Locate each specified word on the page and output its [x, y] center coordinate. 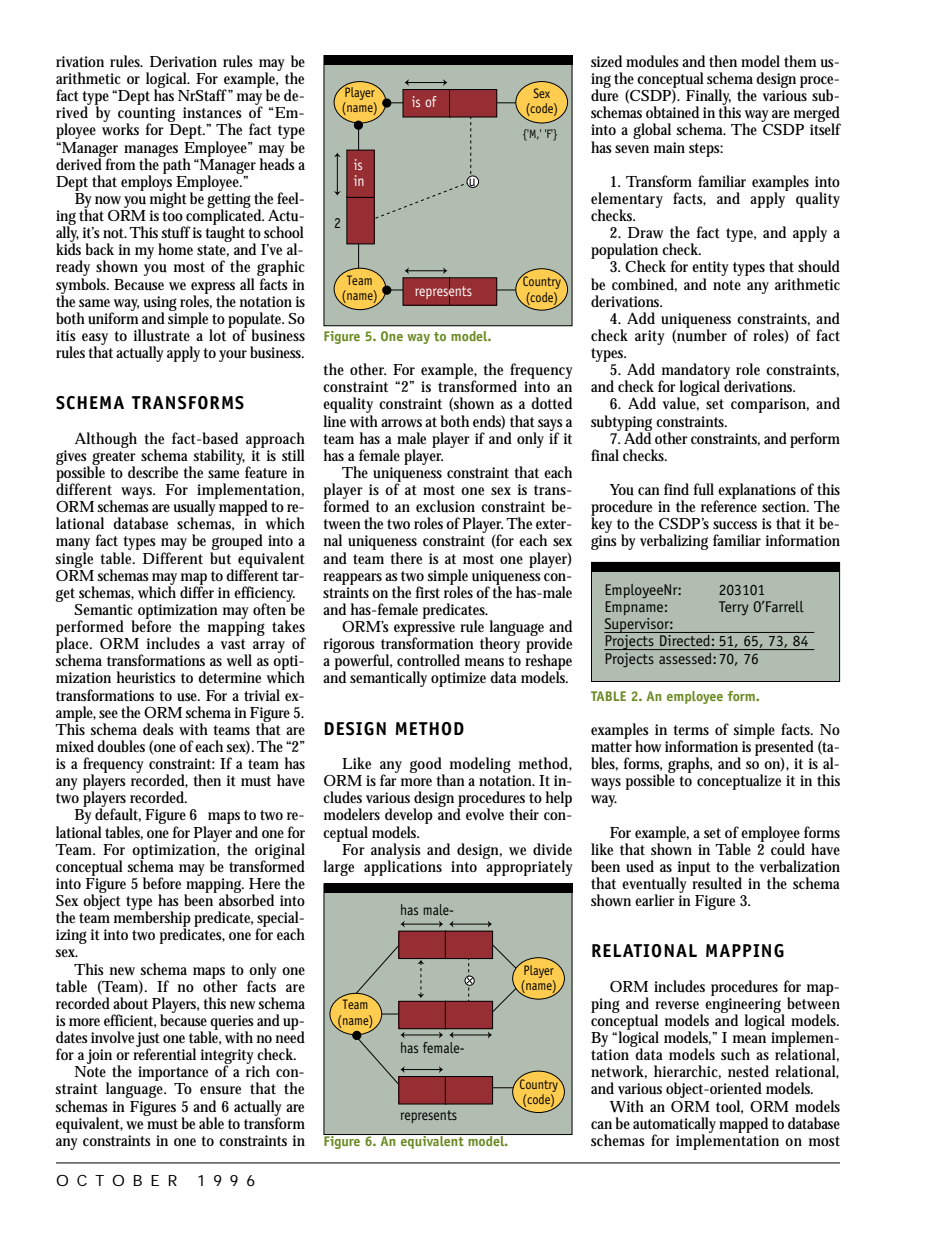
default [118, 814]
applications [403, 867]
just [148, 1041]
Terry [734, 608]
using [160, 304]
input [693, 869]
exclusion [445, 506]
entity [710, 270]
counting [148, 116]
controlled [428, 660]
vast [233, 644]
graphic [281, 269]
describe [153, 472]
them [802, 61]
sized [606, 61]
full [704, 489]
